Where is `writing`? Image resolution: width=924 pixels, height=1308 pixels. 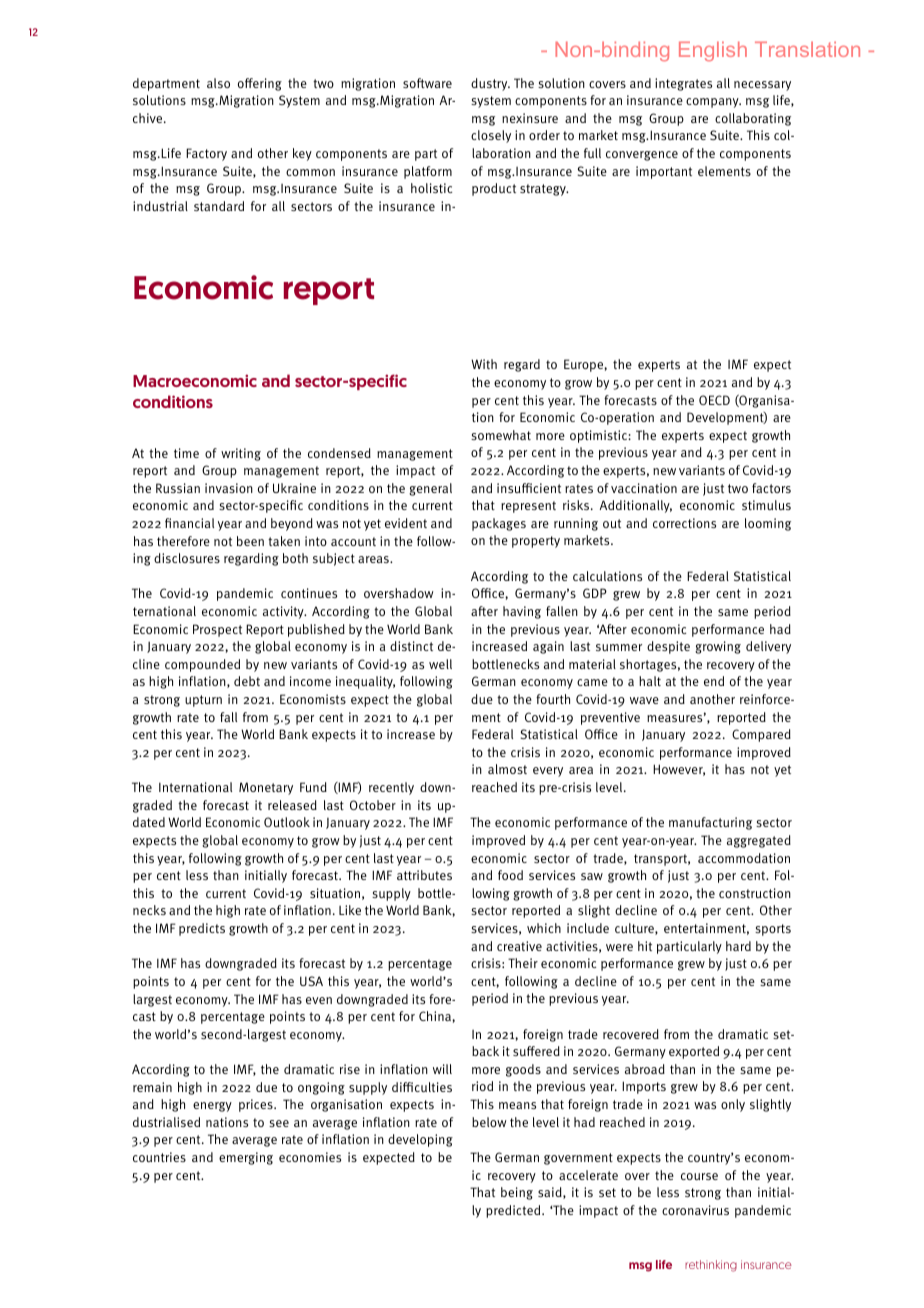
writing is located at coordinates (241, 454).
